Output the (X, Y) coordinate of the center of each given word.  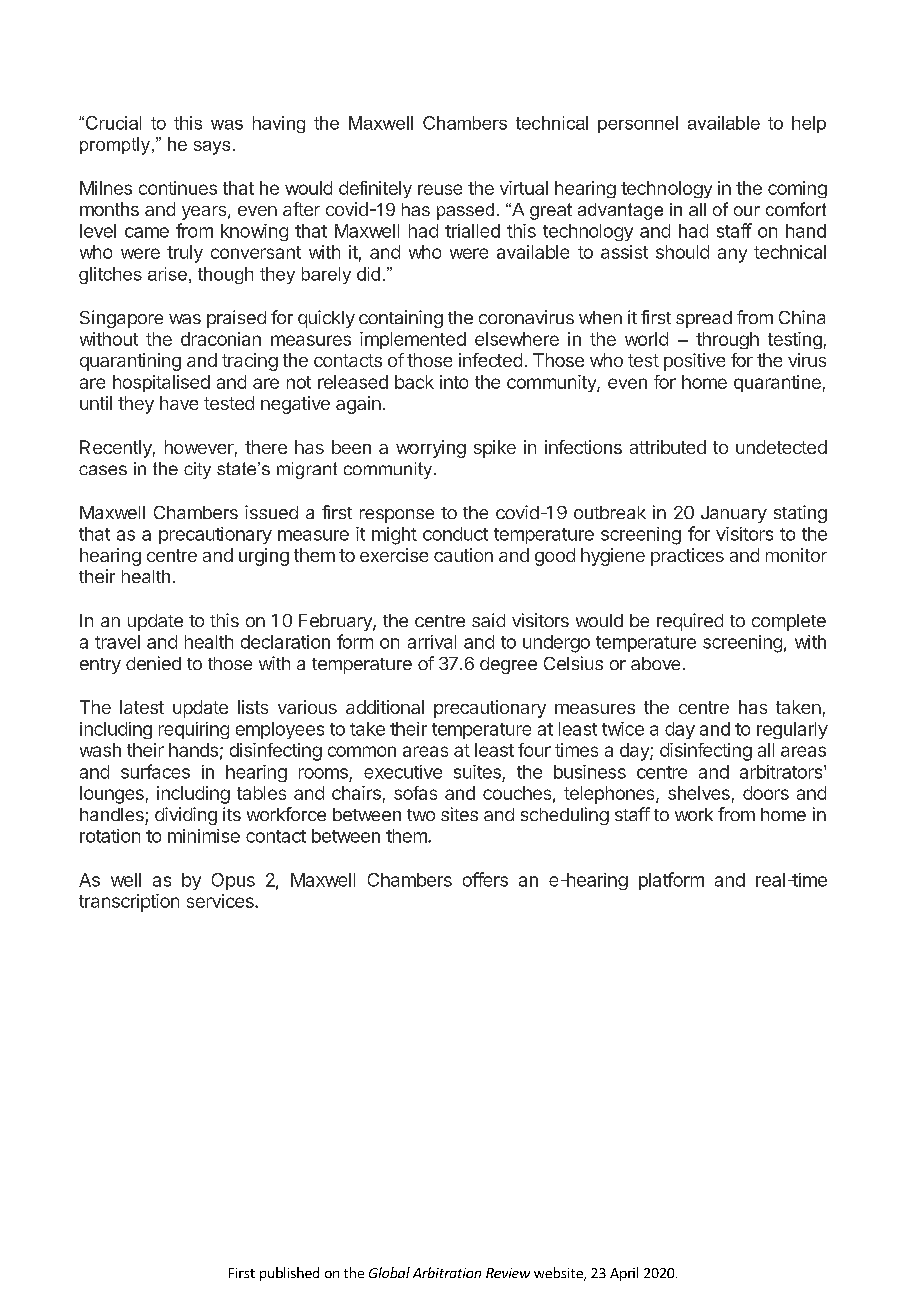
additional (385, 707)
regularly (792, 730)
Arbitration (447, 1272)
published (289, 1274)
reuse (440, 189)
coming (797, 189)
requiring (194, 730)
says (212, 148)
